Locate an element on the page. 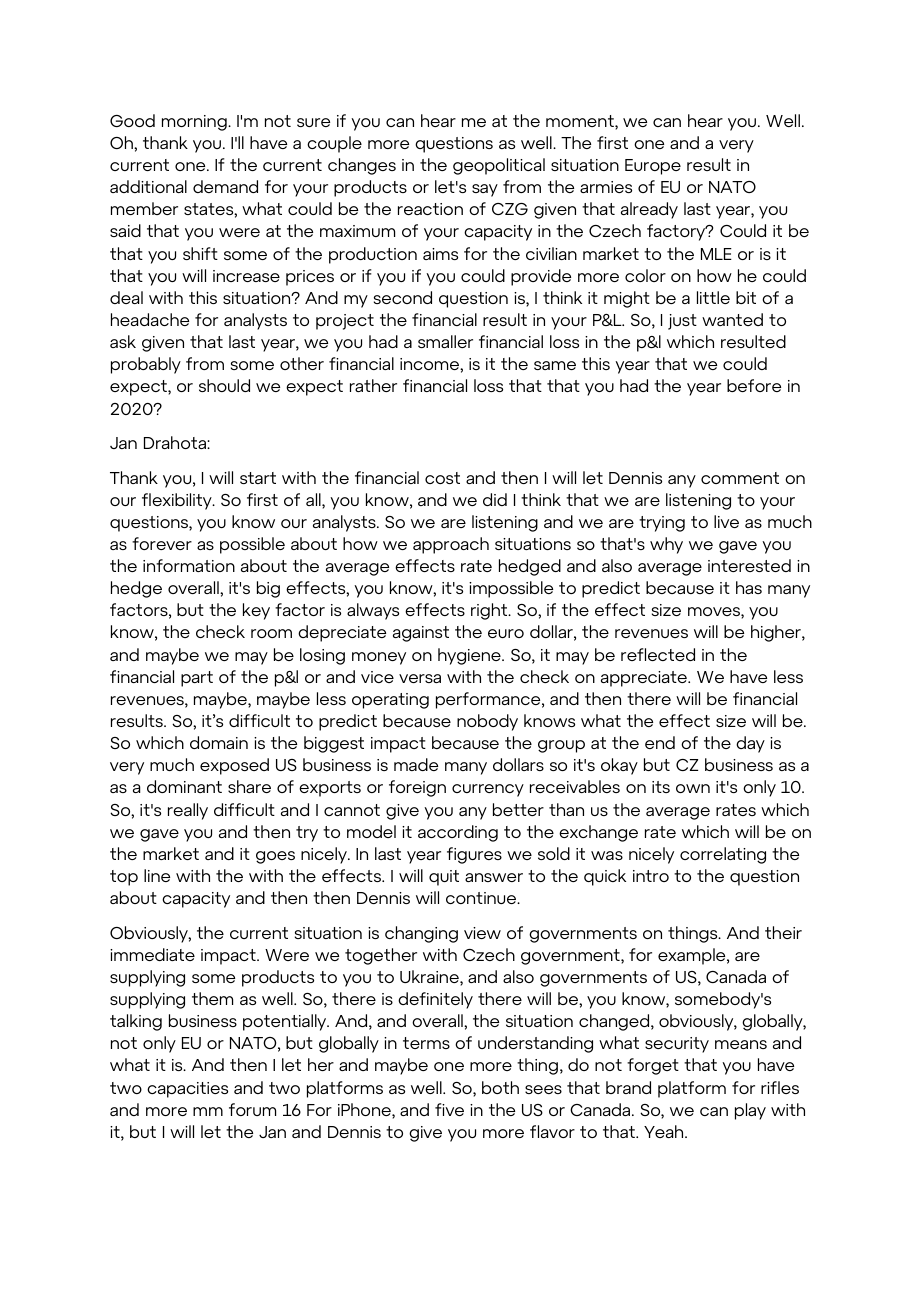 This image has width=924, height=1308. geopolitical is located at coordinates (499, 166).
